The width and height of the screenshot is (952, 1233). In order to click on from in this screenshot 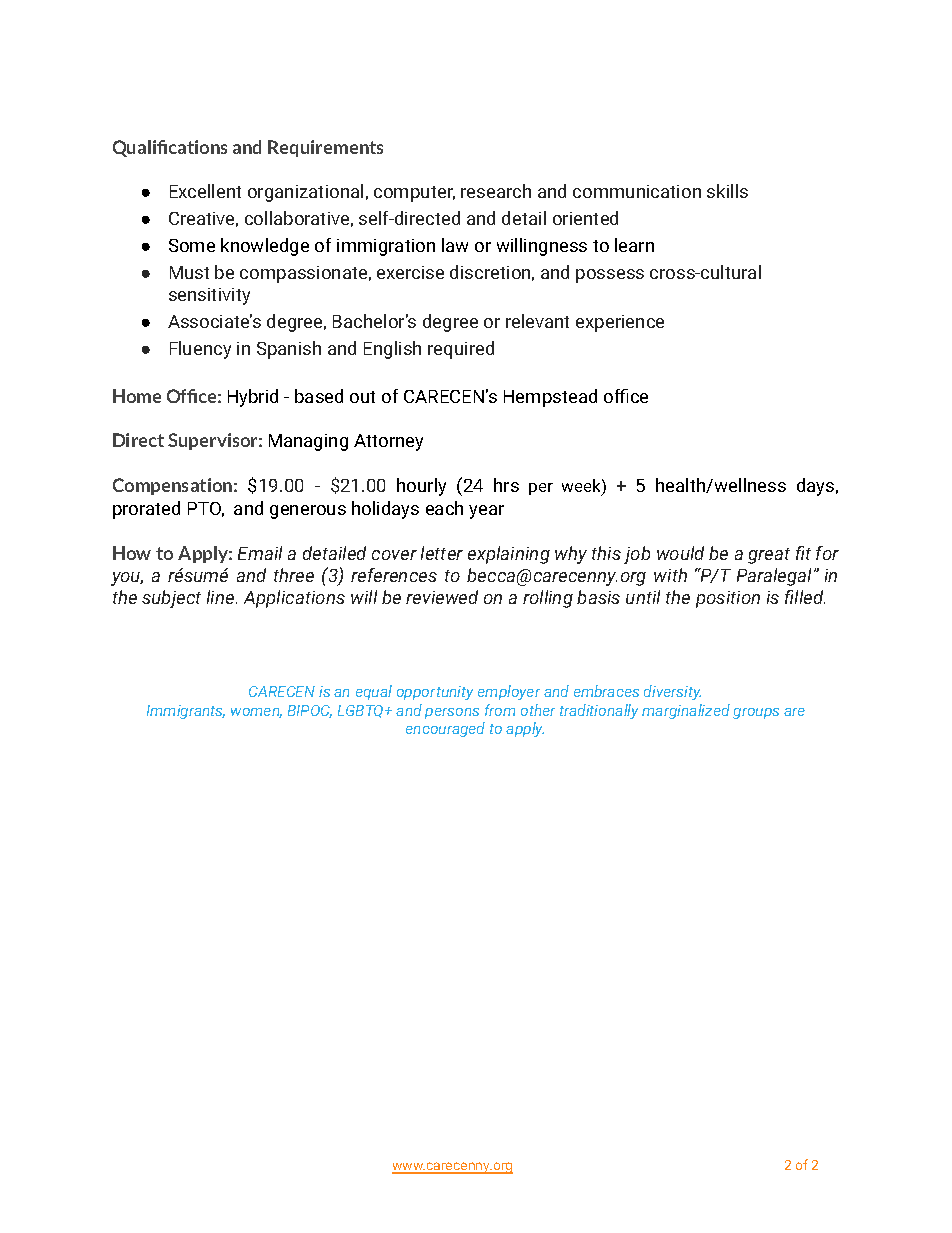, I will do `click(500, 710)`.
